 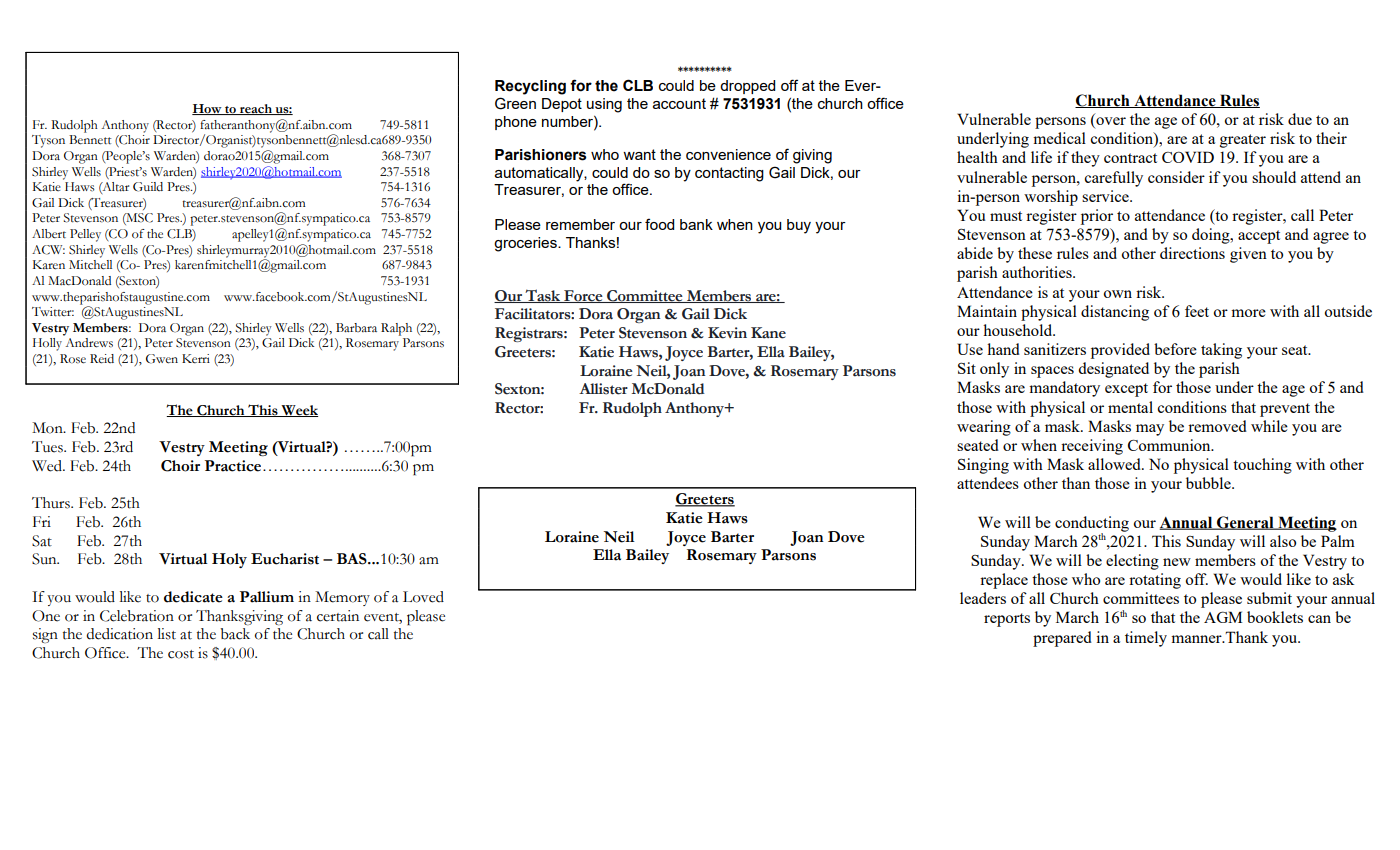 What do you see at coordinates (696, 224) in the screenshot?
I see `bank` at bounding box center [696, 224].
